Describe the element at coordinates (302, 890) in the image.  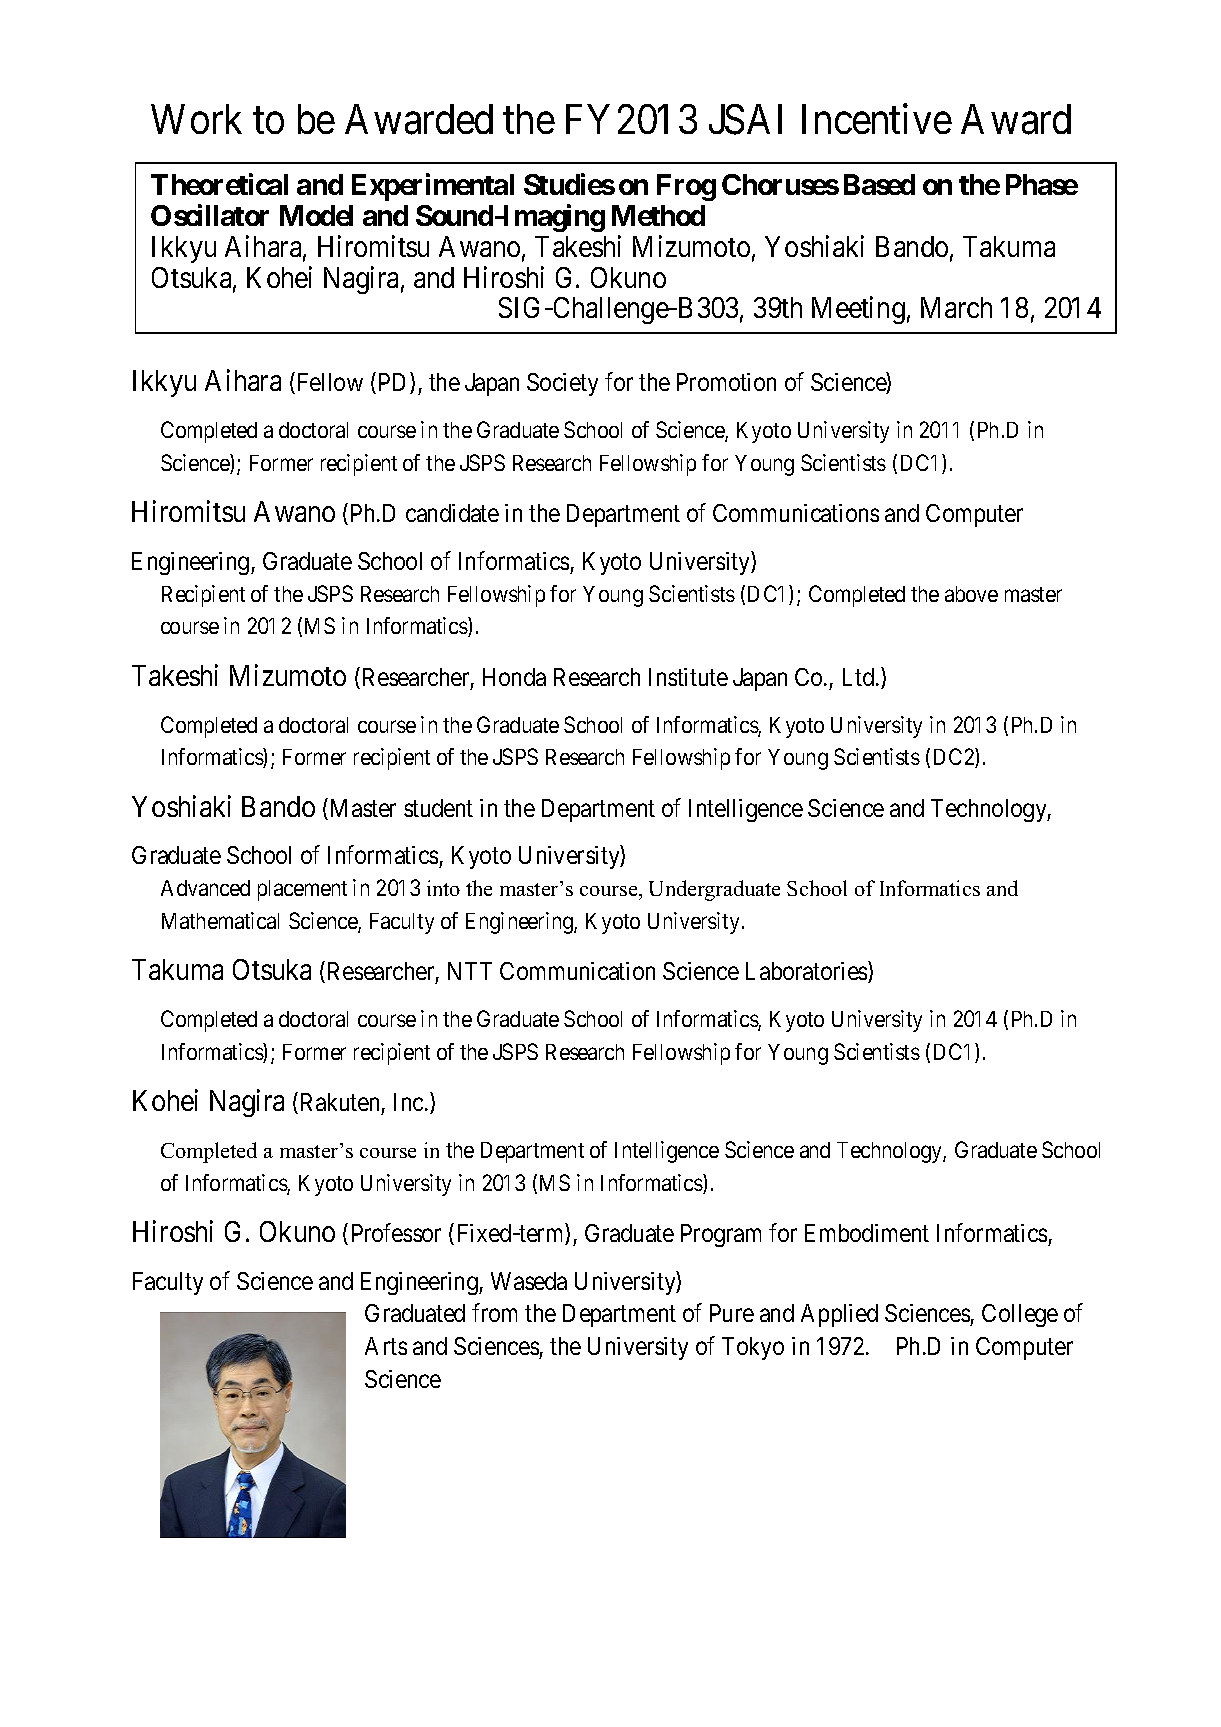
I see `placement` at that location.
